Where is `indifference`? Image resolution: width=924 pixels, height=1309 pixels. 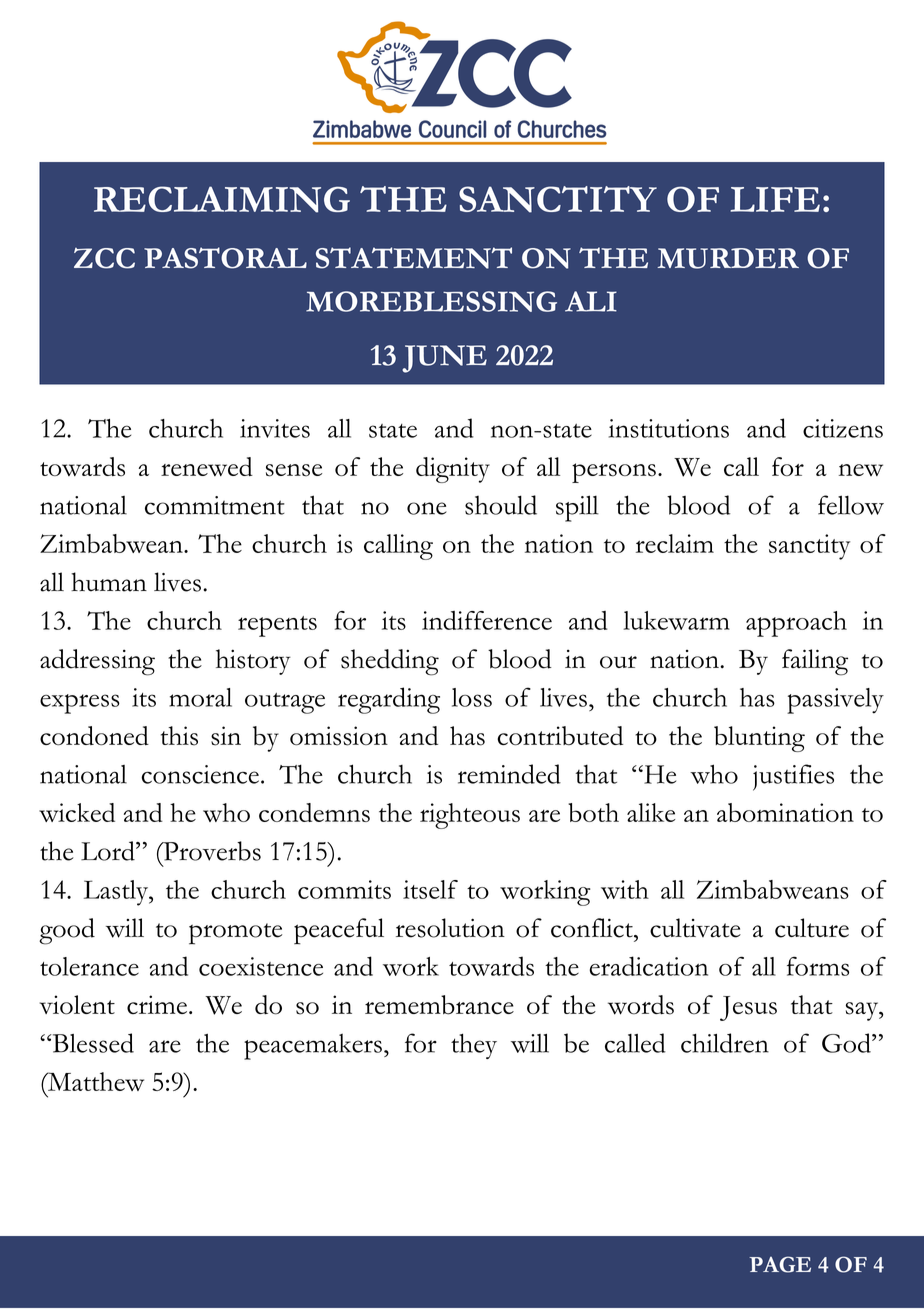
indifference is located at coordinates (487, 620).
